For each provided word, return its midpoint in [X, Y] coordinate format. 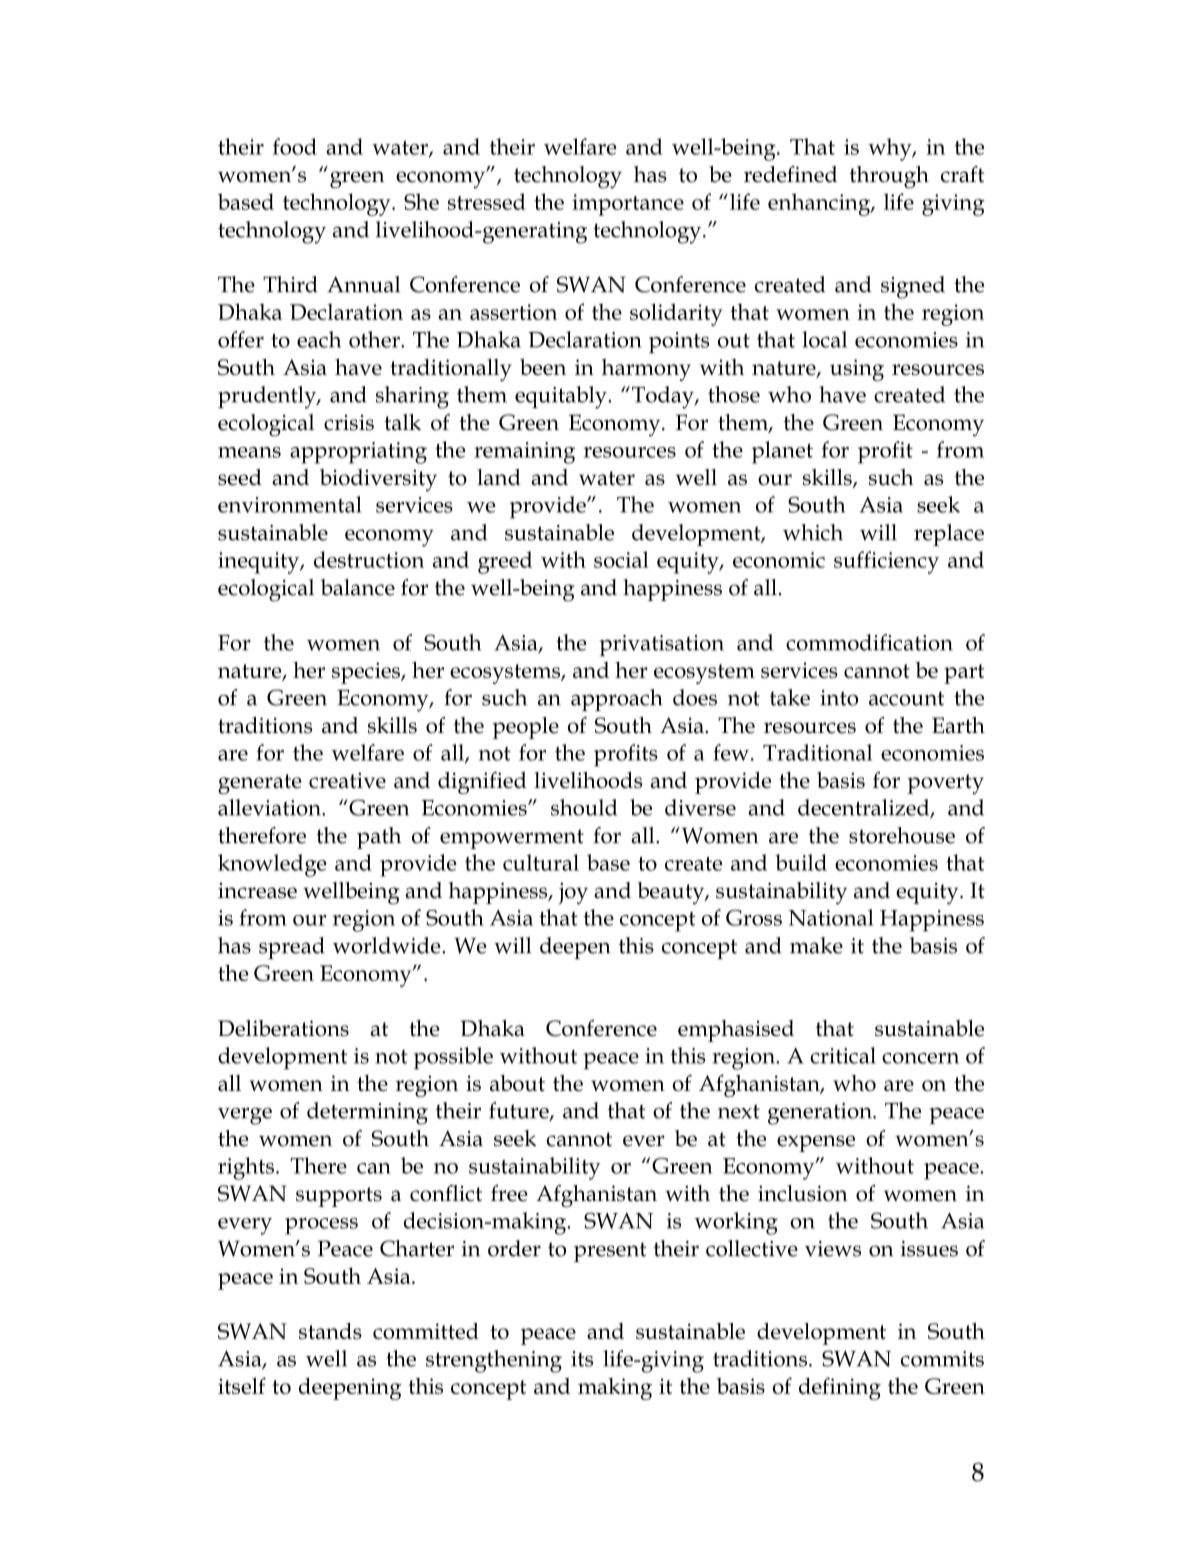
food [295, 146]
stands [330, 1331]
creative [347, 780]
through [889, 177]
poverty [945, 784]
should [584, 807]
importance [628, 205]
